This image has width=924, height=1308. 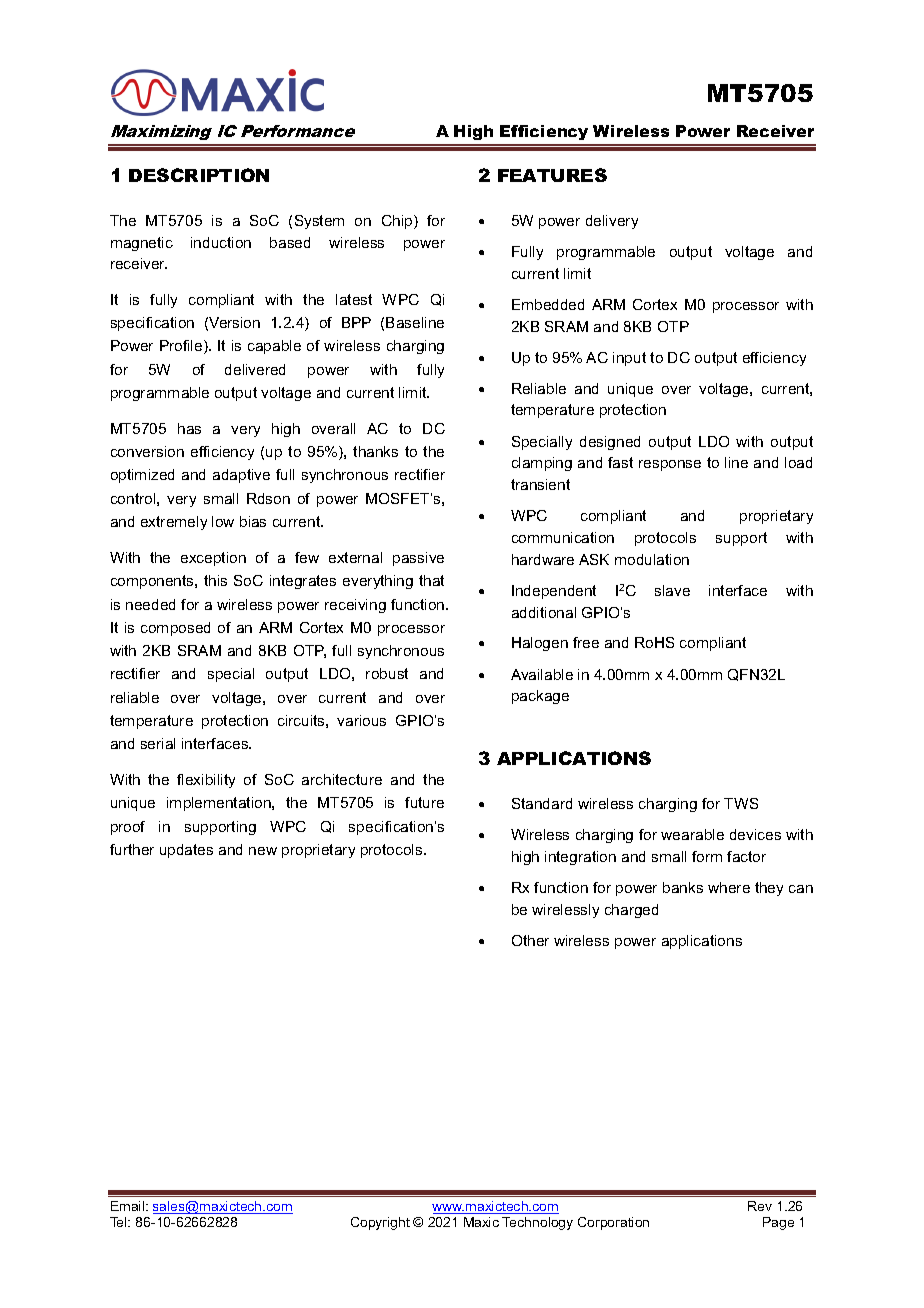 I want to click on TWS, so click(x=741, y=803).
